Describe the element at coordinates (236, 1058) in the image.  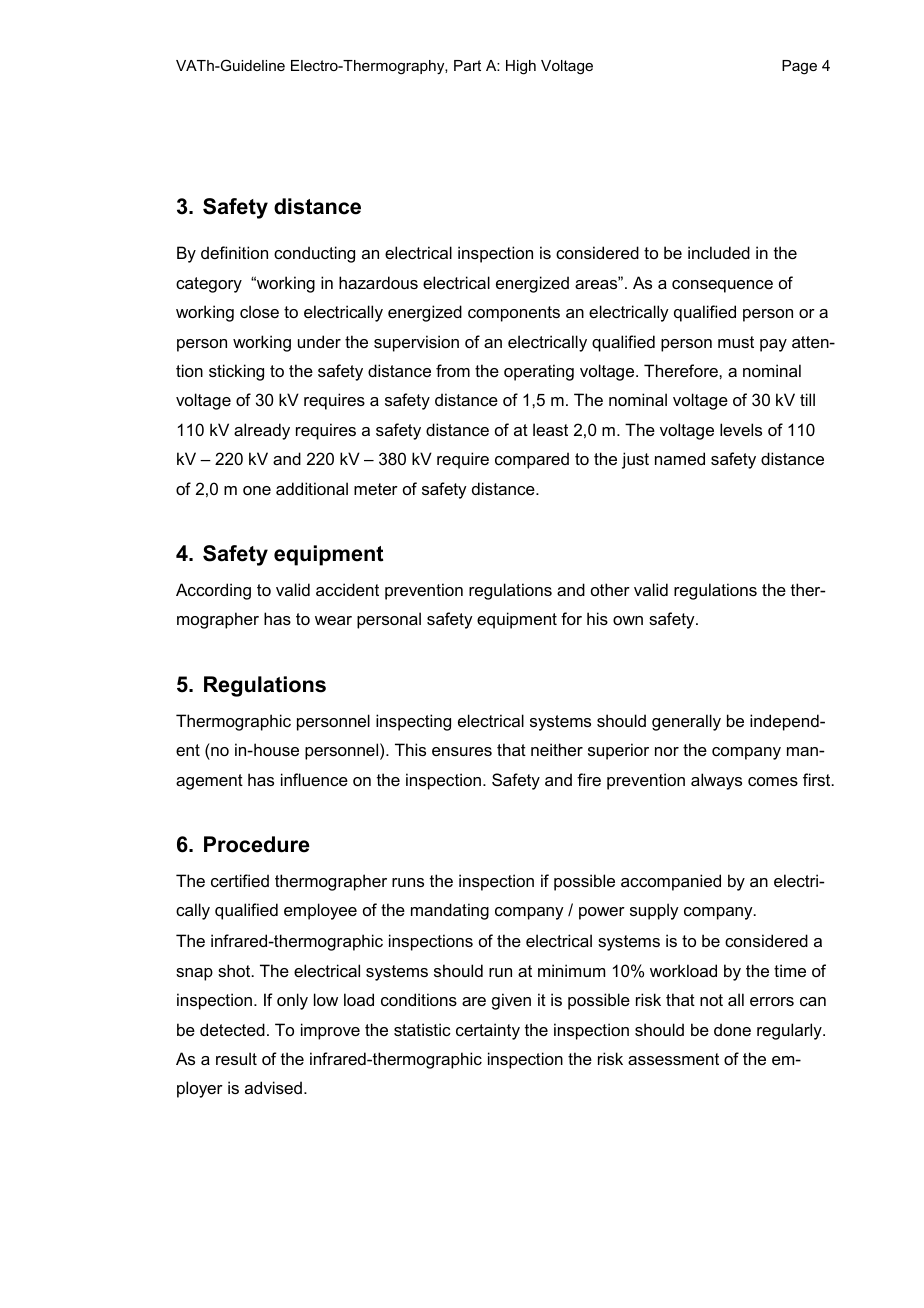
I see `result` at that location.
